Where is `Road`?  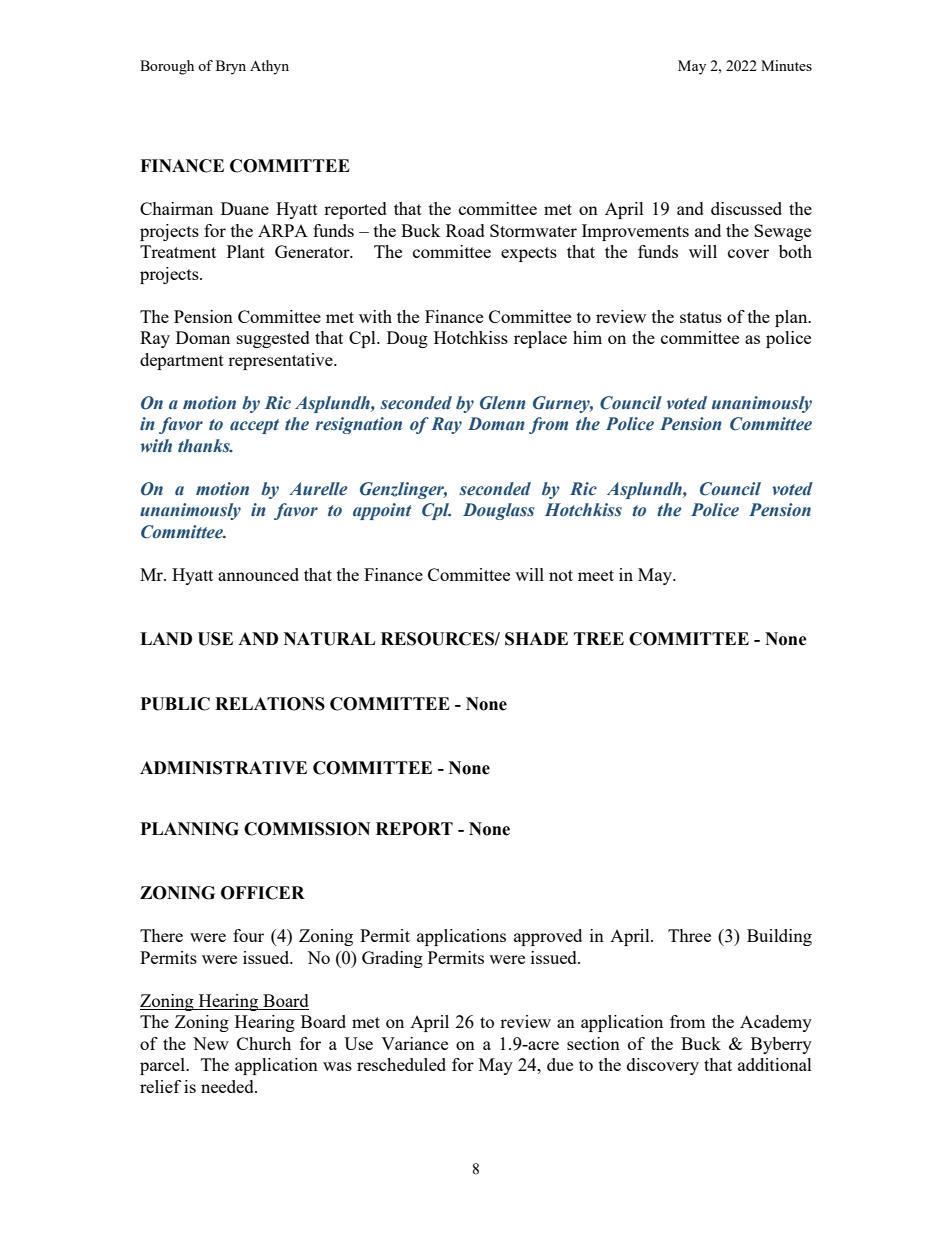 Road is located at coordinates (465, 230).
